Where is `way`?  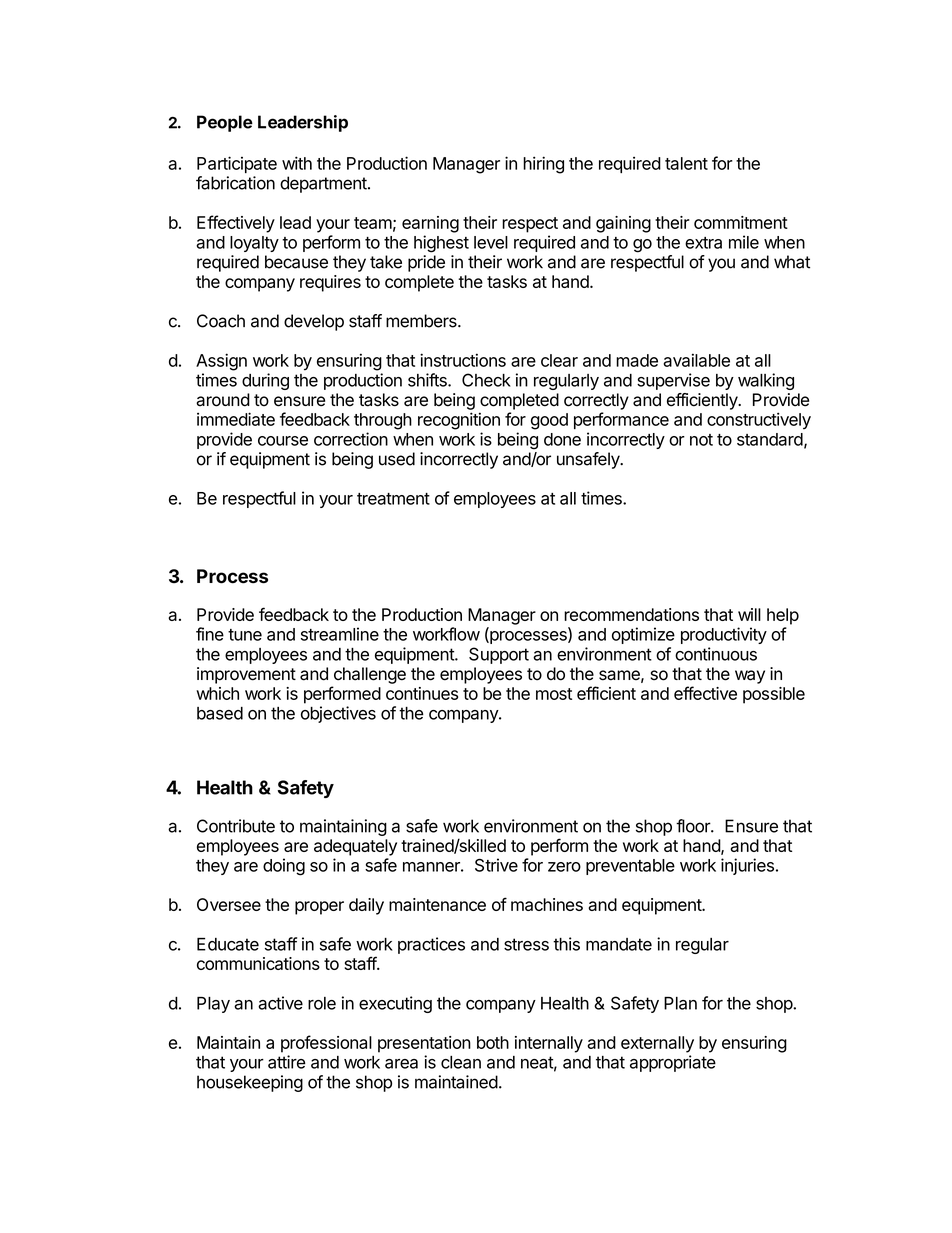
way is located at coordinates (750, 677).
